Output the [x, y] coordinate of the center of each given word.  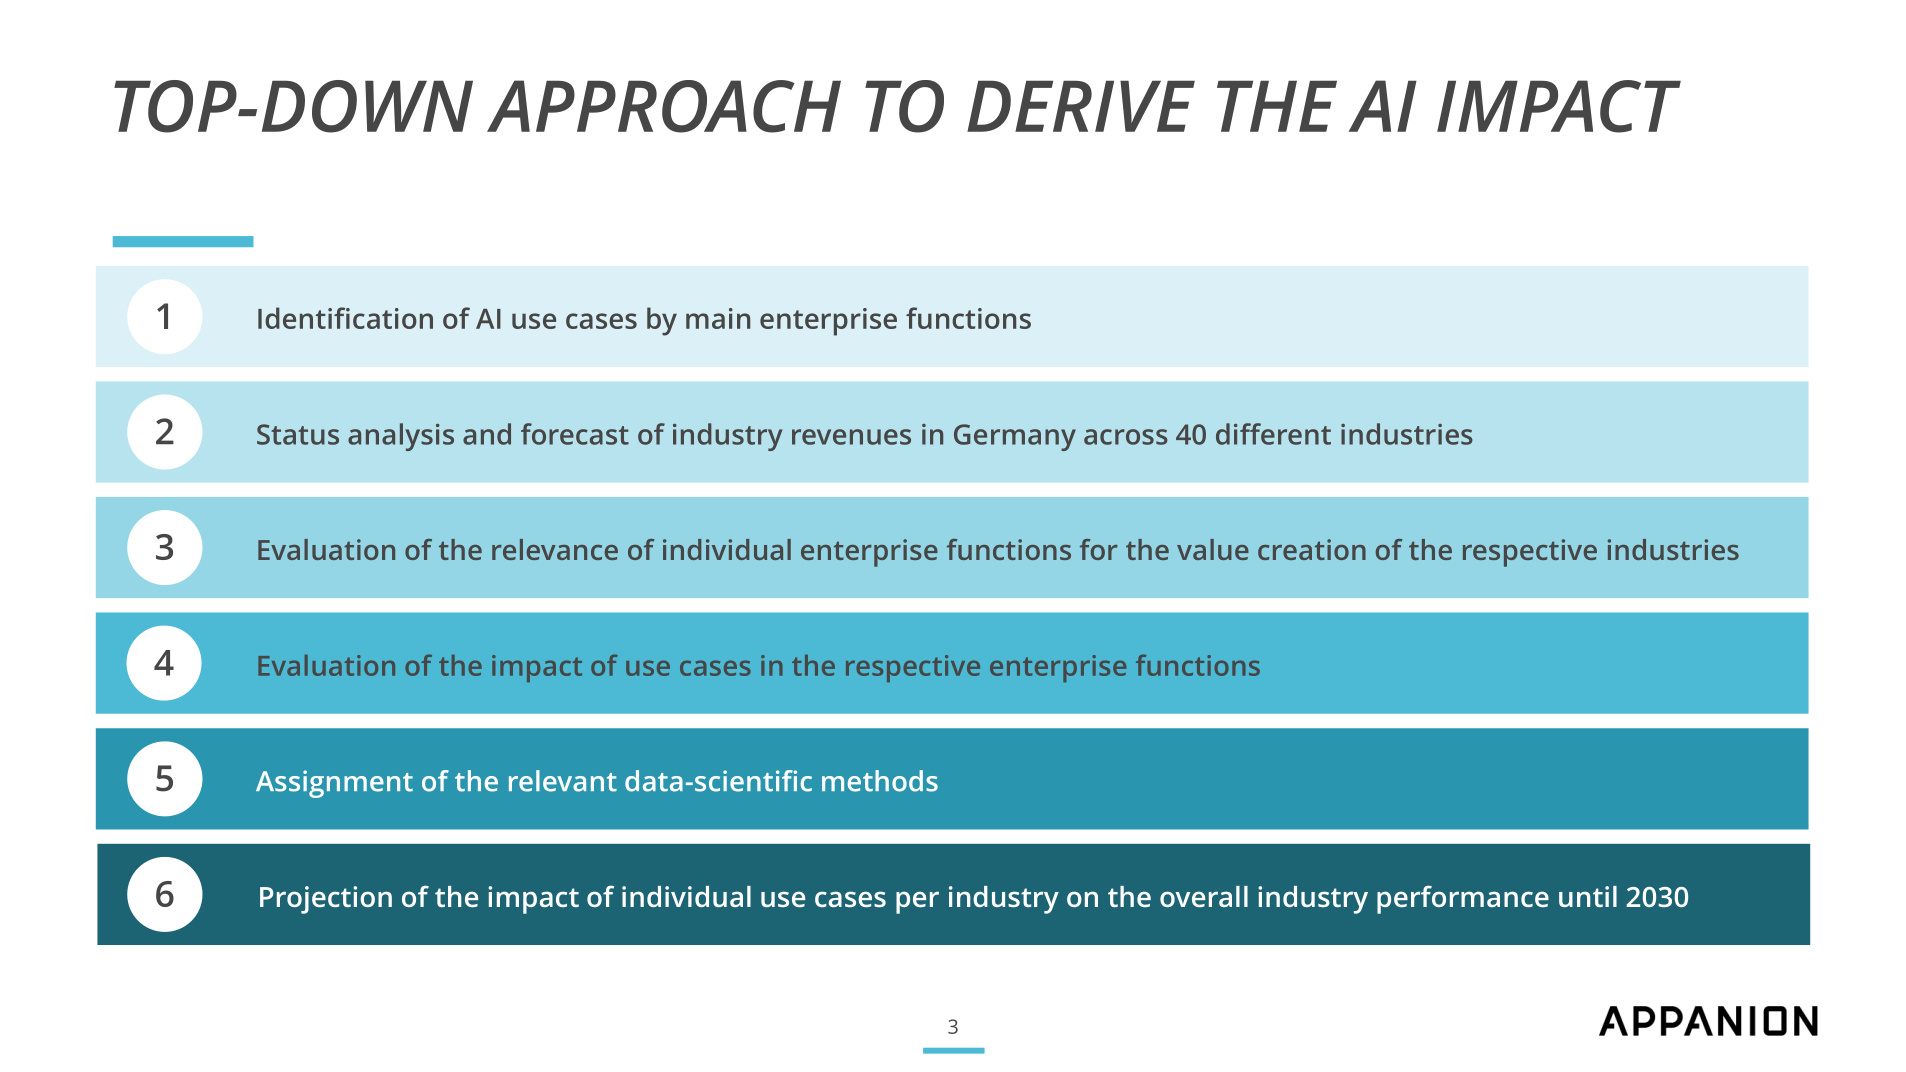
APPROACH [664, 106]
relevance [555, 549]
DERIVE [1081, 106]
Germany [1015, 437]
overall [1204, 896]
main [718, 318]
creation [1312, 549]
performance [1463, 899]
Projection [326, 900]
